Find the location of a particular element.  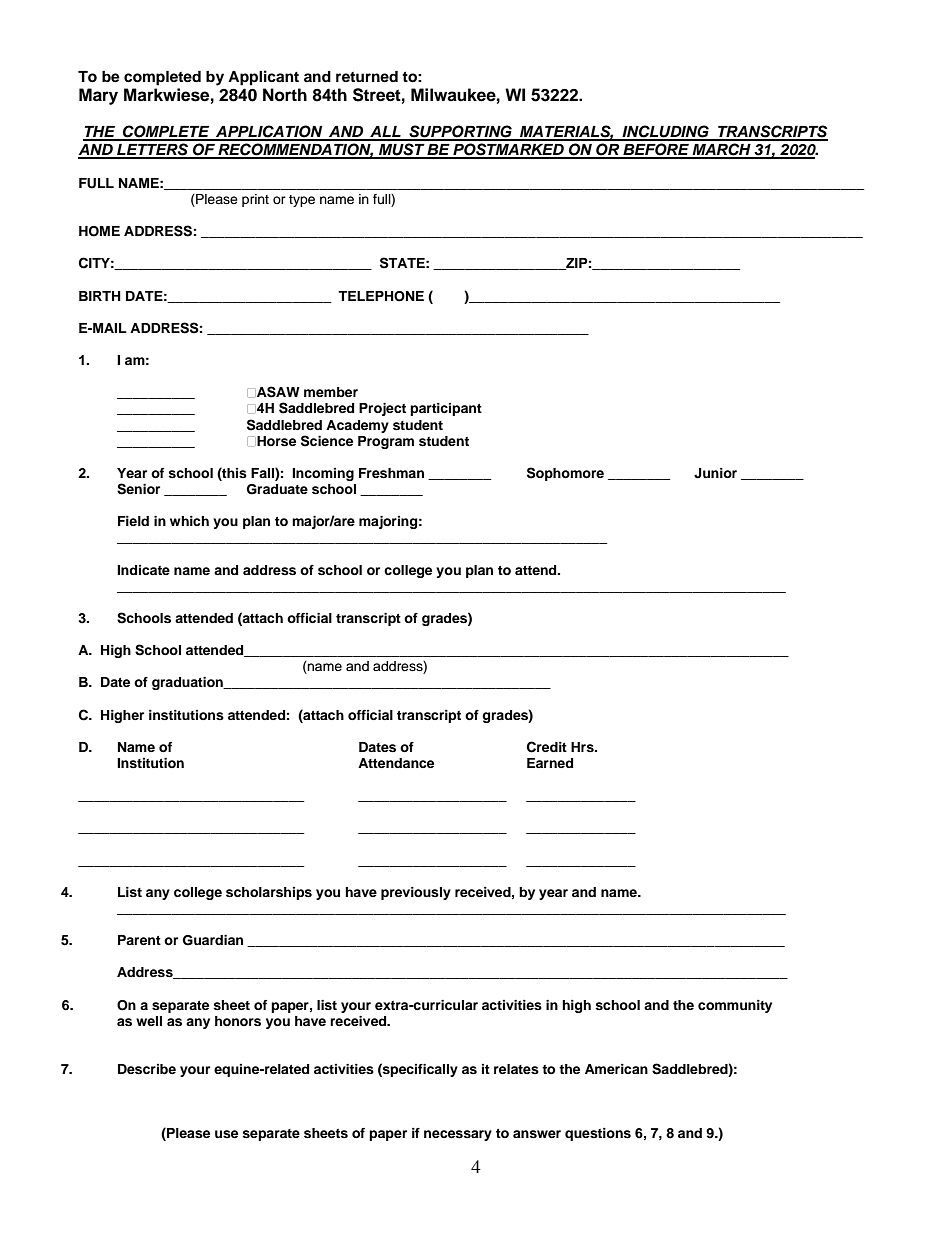

Program is located at coordinates (386, 442).
